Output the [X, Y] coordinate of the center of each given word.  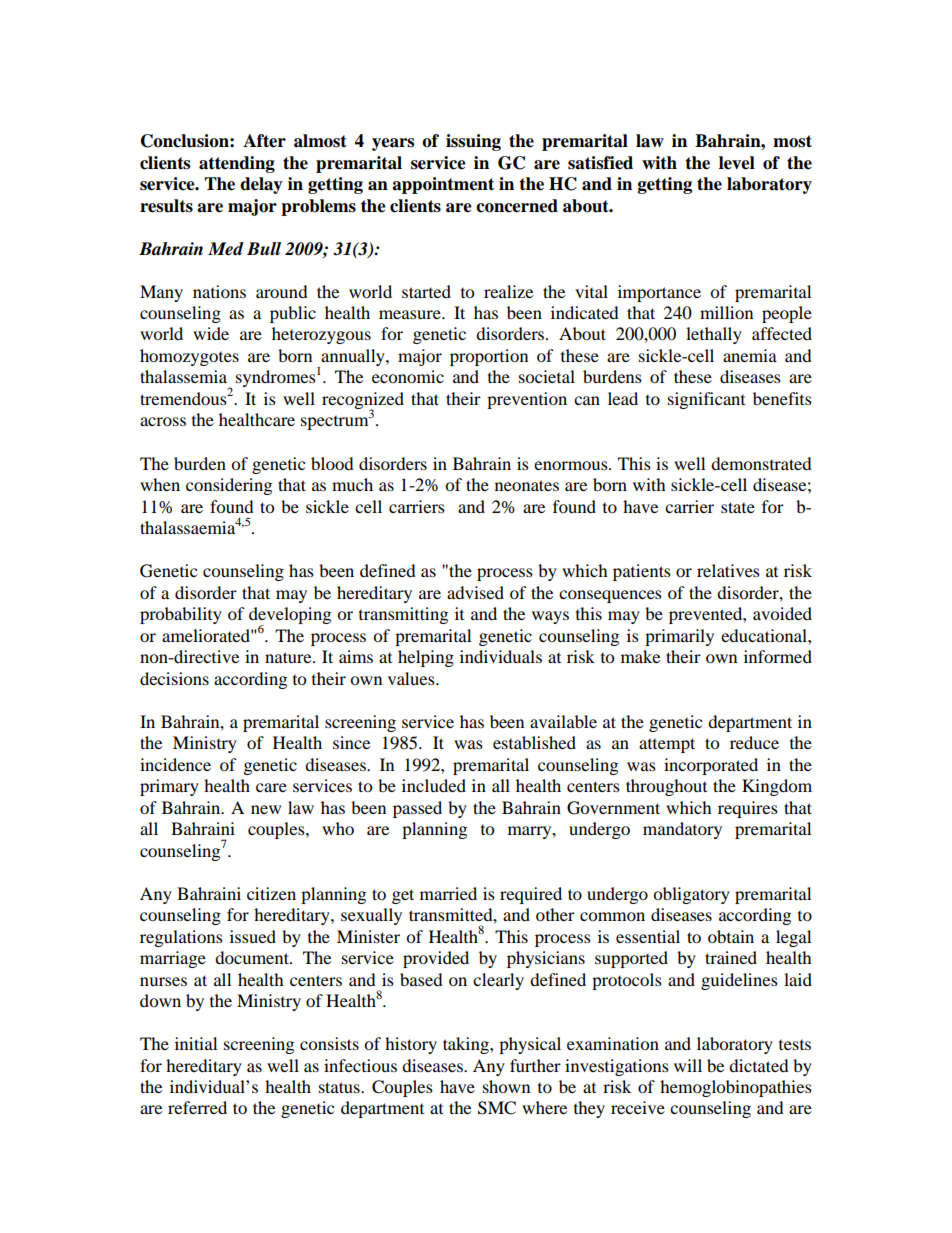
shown [506, 1086]
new [266, 809]
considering [229, 486]
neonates [527, 485]
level [737, 163]
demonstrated [761, 463]
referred [197, 1107]
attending [237, 164]
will [688, 1065]
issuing [473, 142]
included [434, 785]
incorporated [711, 766]
